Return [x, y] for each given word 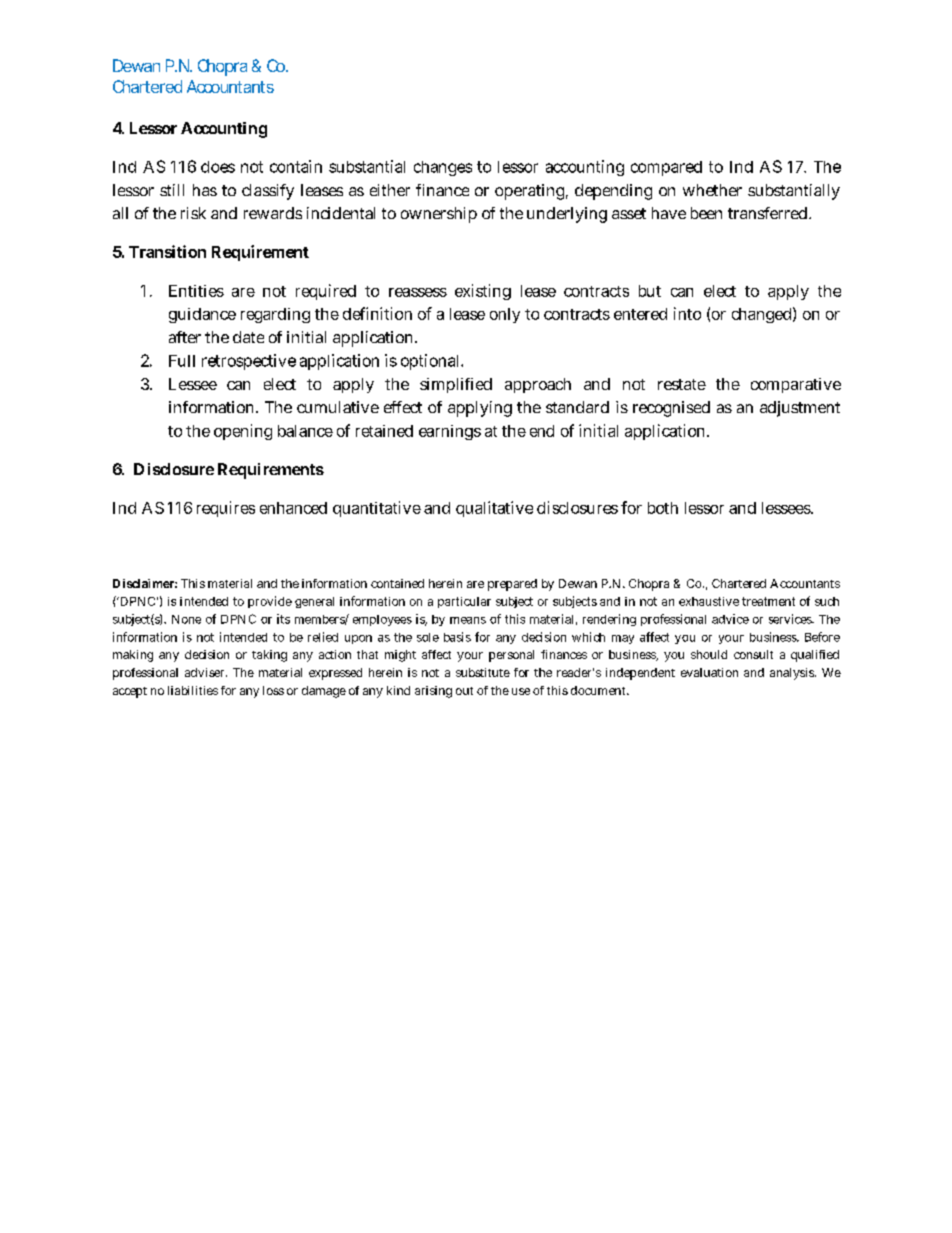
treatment [768, 601]
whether [712, 190]
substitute [483, 672]
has [205, 190]
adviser [206, 672]
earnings [450, 432]
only [505, 315]
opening [243, 432]
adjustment [800, 409]
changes [443, 168]
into [687, 313]
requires [226, 509]
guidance [202, 315]
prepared [512, 585]
